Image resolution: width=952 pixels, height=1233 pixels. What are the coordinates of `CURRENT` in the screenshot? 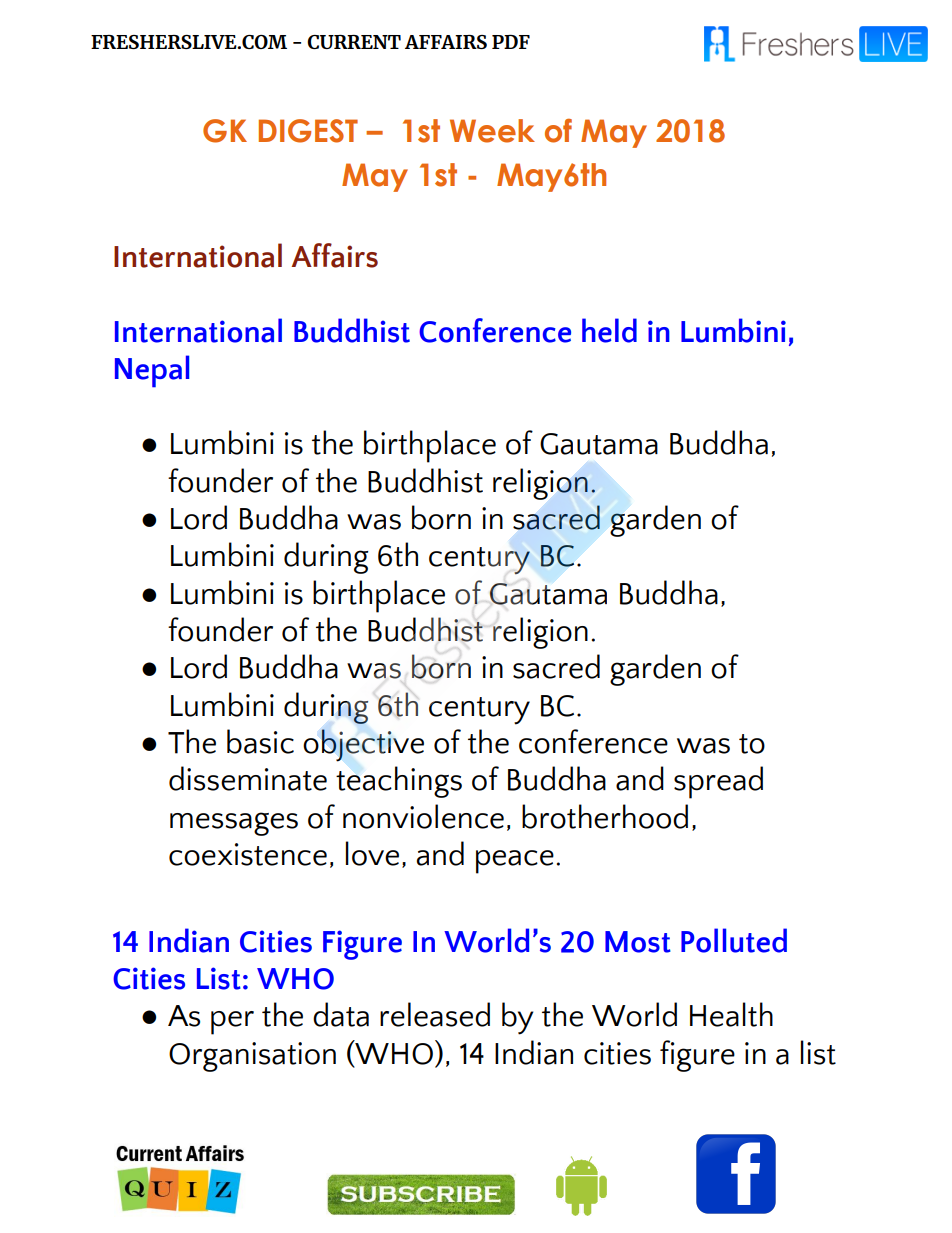 It's located at (354, 42).
